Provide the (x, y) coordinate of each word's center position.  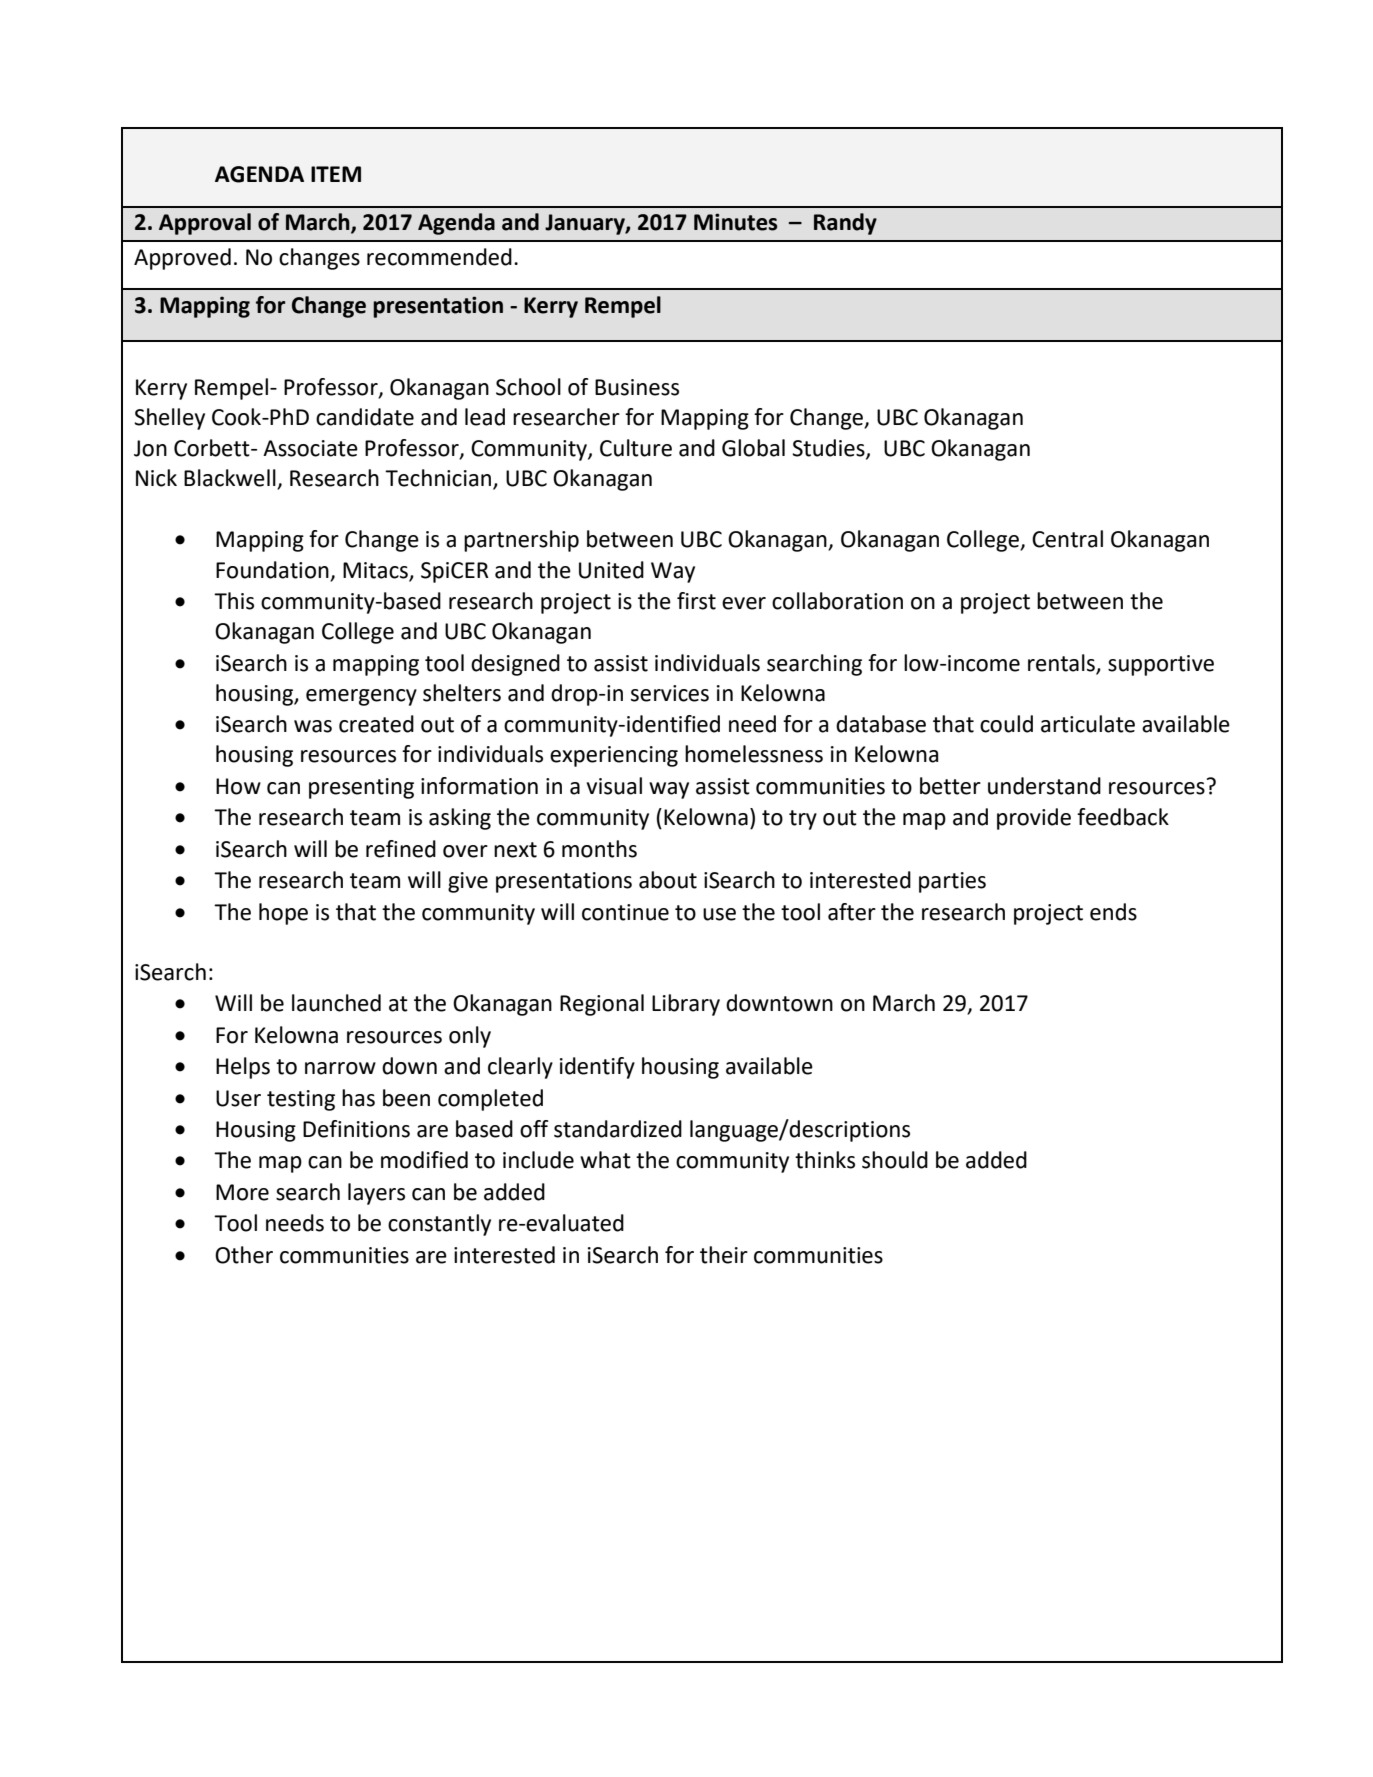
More (242, 1192)
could (1006, 724)
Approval (205, 224)
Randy (845, 224)
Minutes (736, 222)
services (670, 693)
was (313, 726)
